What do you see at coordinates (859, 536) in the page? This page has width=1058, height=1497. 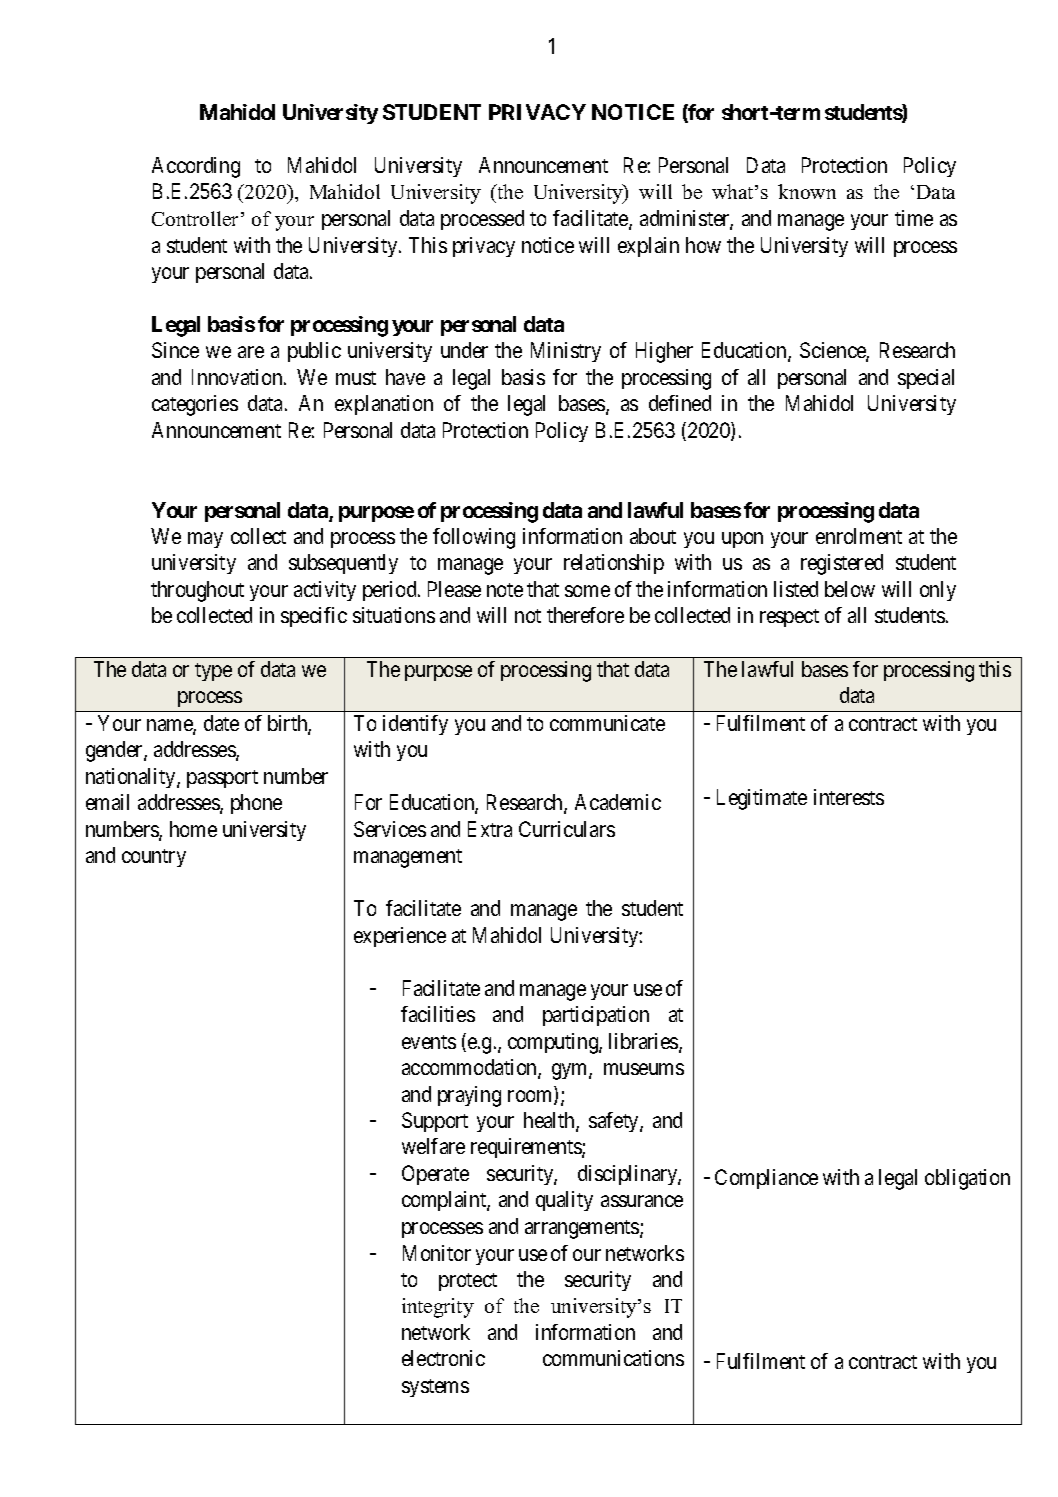 I see `enrolment` at bounding box center [859, 536].
